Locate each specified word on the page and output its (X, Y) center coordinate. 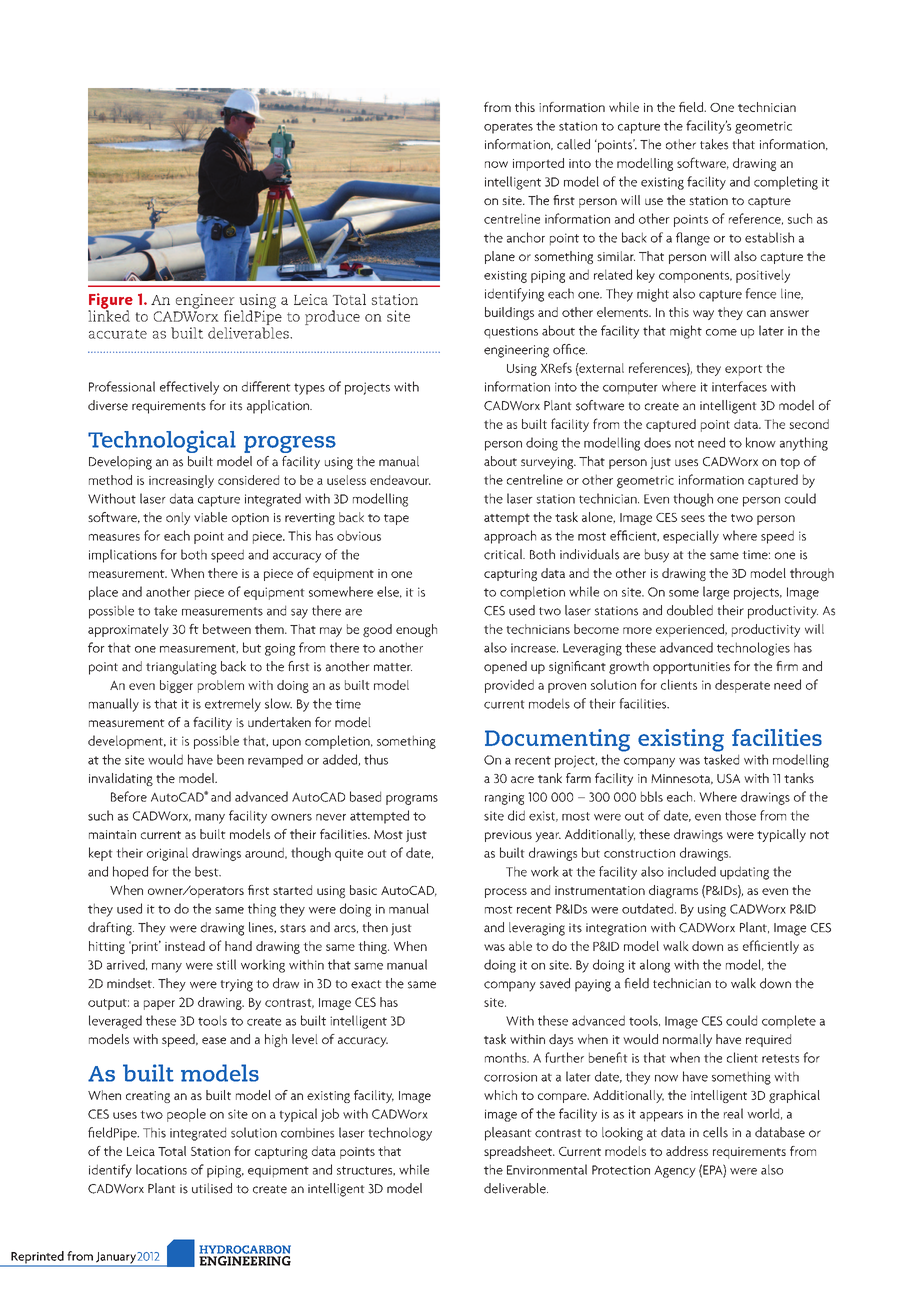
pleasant (508, 1134)
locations (161, 1169)
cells (715, 1132)
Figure (110, 302)
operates (508, 128)
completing (786, 183)
